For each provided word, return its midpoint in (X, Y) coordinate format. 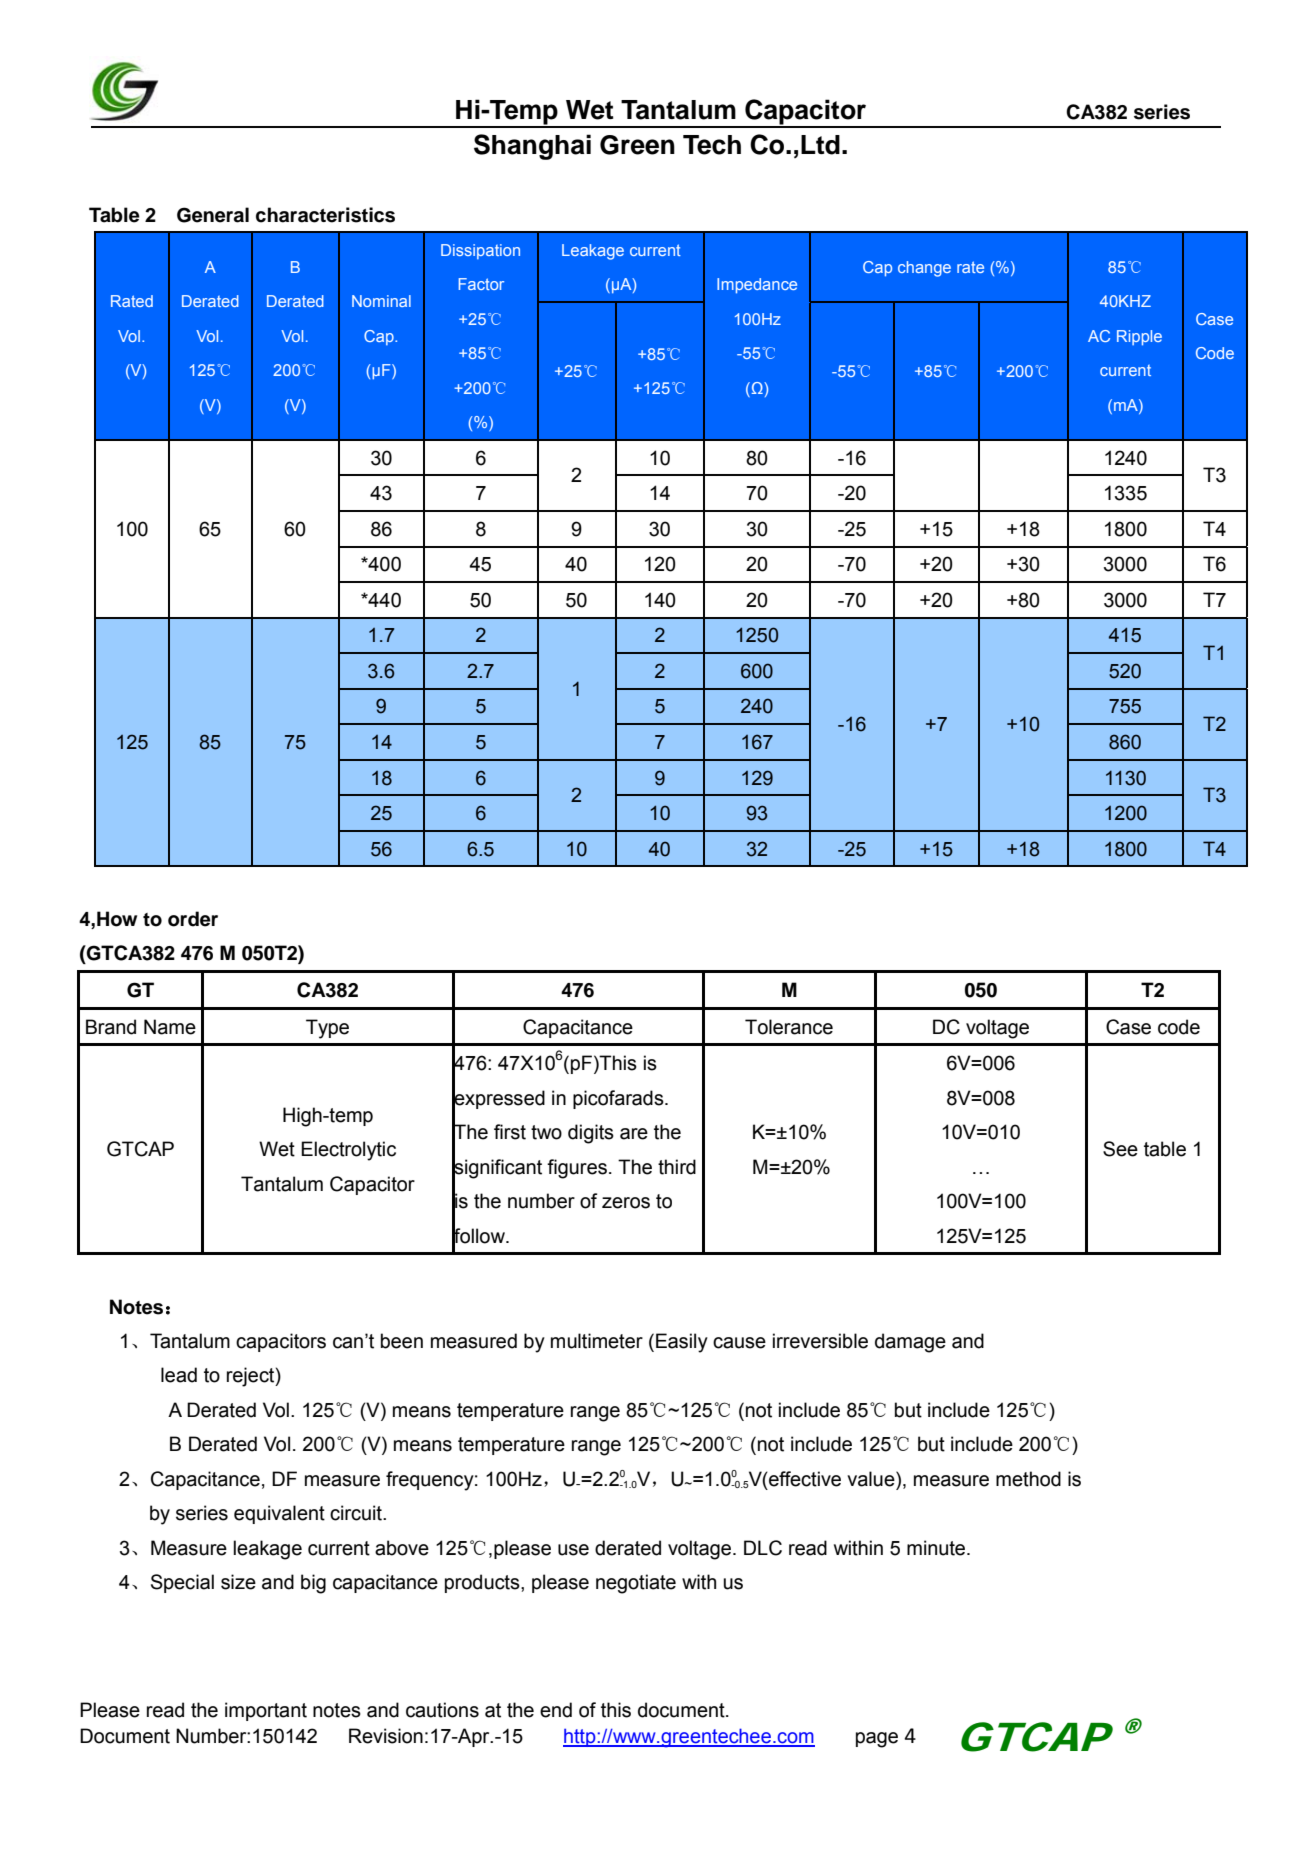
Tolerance (789, 1027)
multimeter (597, 1341)
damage (910, 1343)
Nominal (381, 301)
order (193, 919)
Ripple (1139, 338)
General (213, 215)
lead (179, 1375)
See (1120, 1149)
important (266, 1711)
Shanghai (532, 147)
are (634, 1134)
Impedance (757, 286)
